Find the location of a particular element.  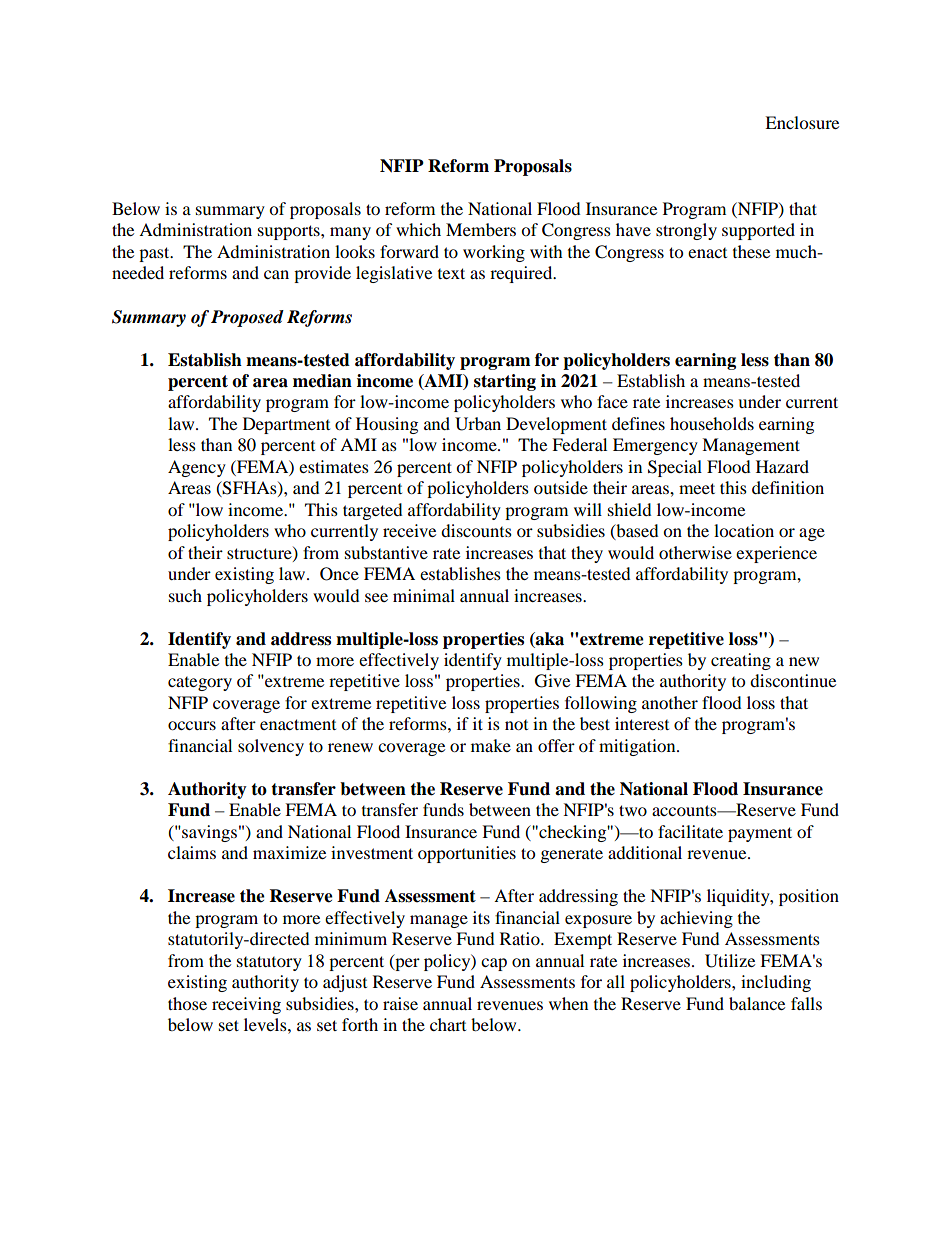

supports is located at coordinates (290, 232).
